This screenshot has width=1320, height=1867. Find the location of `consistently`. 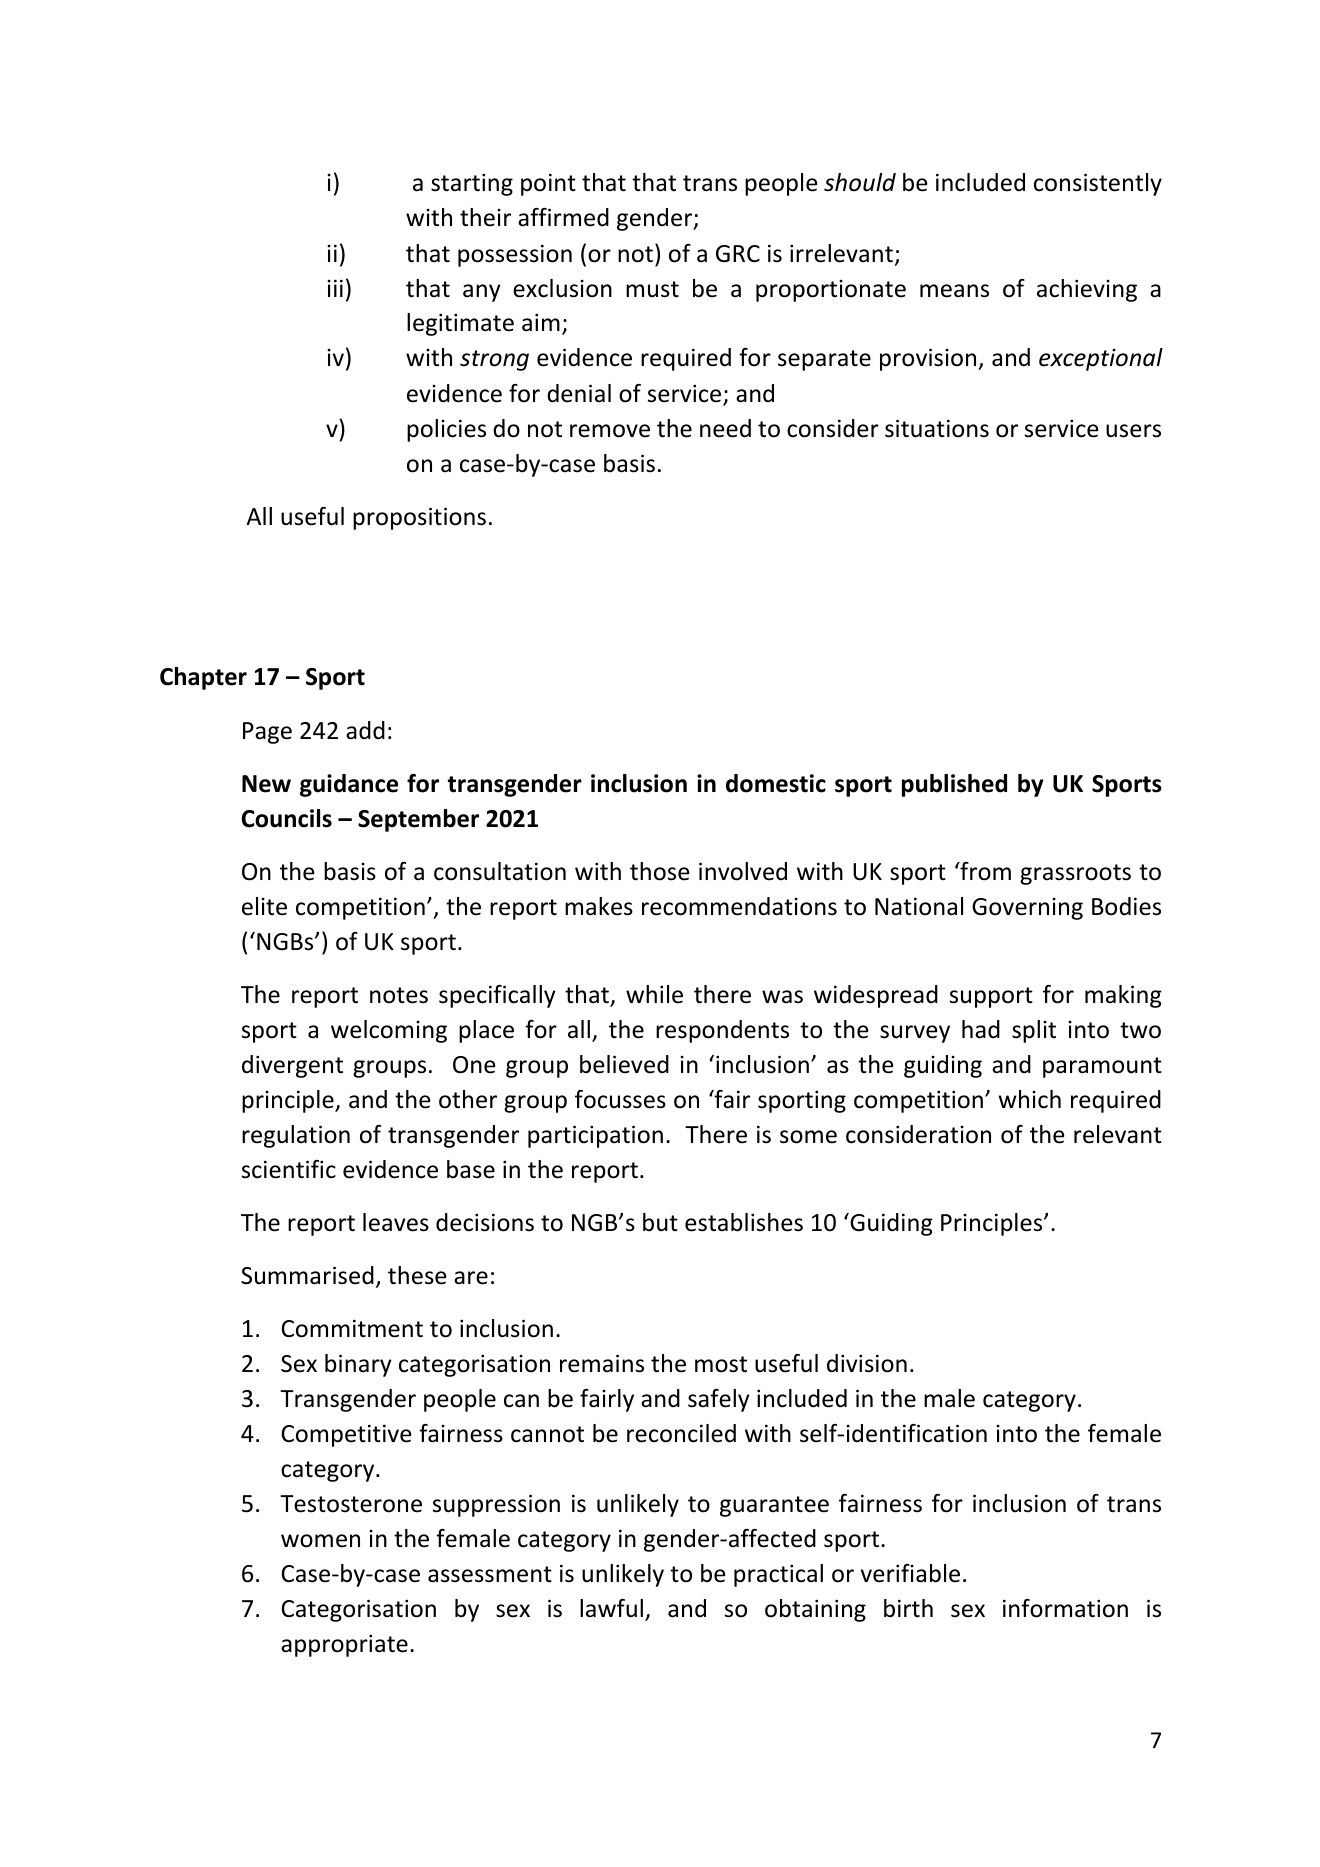

consistently is located at coordinates (1098, 184).
